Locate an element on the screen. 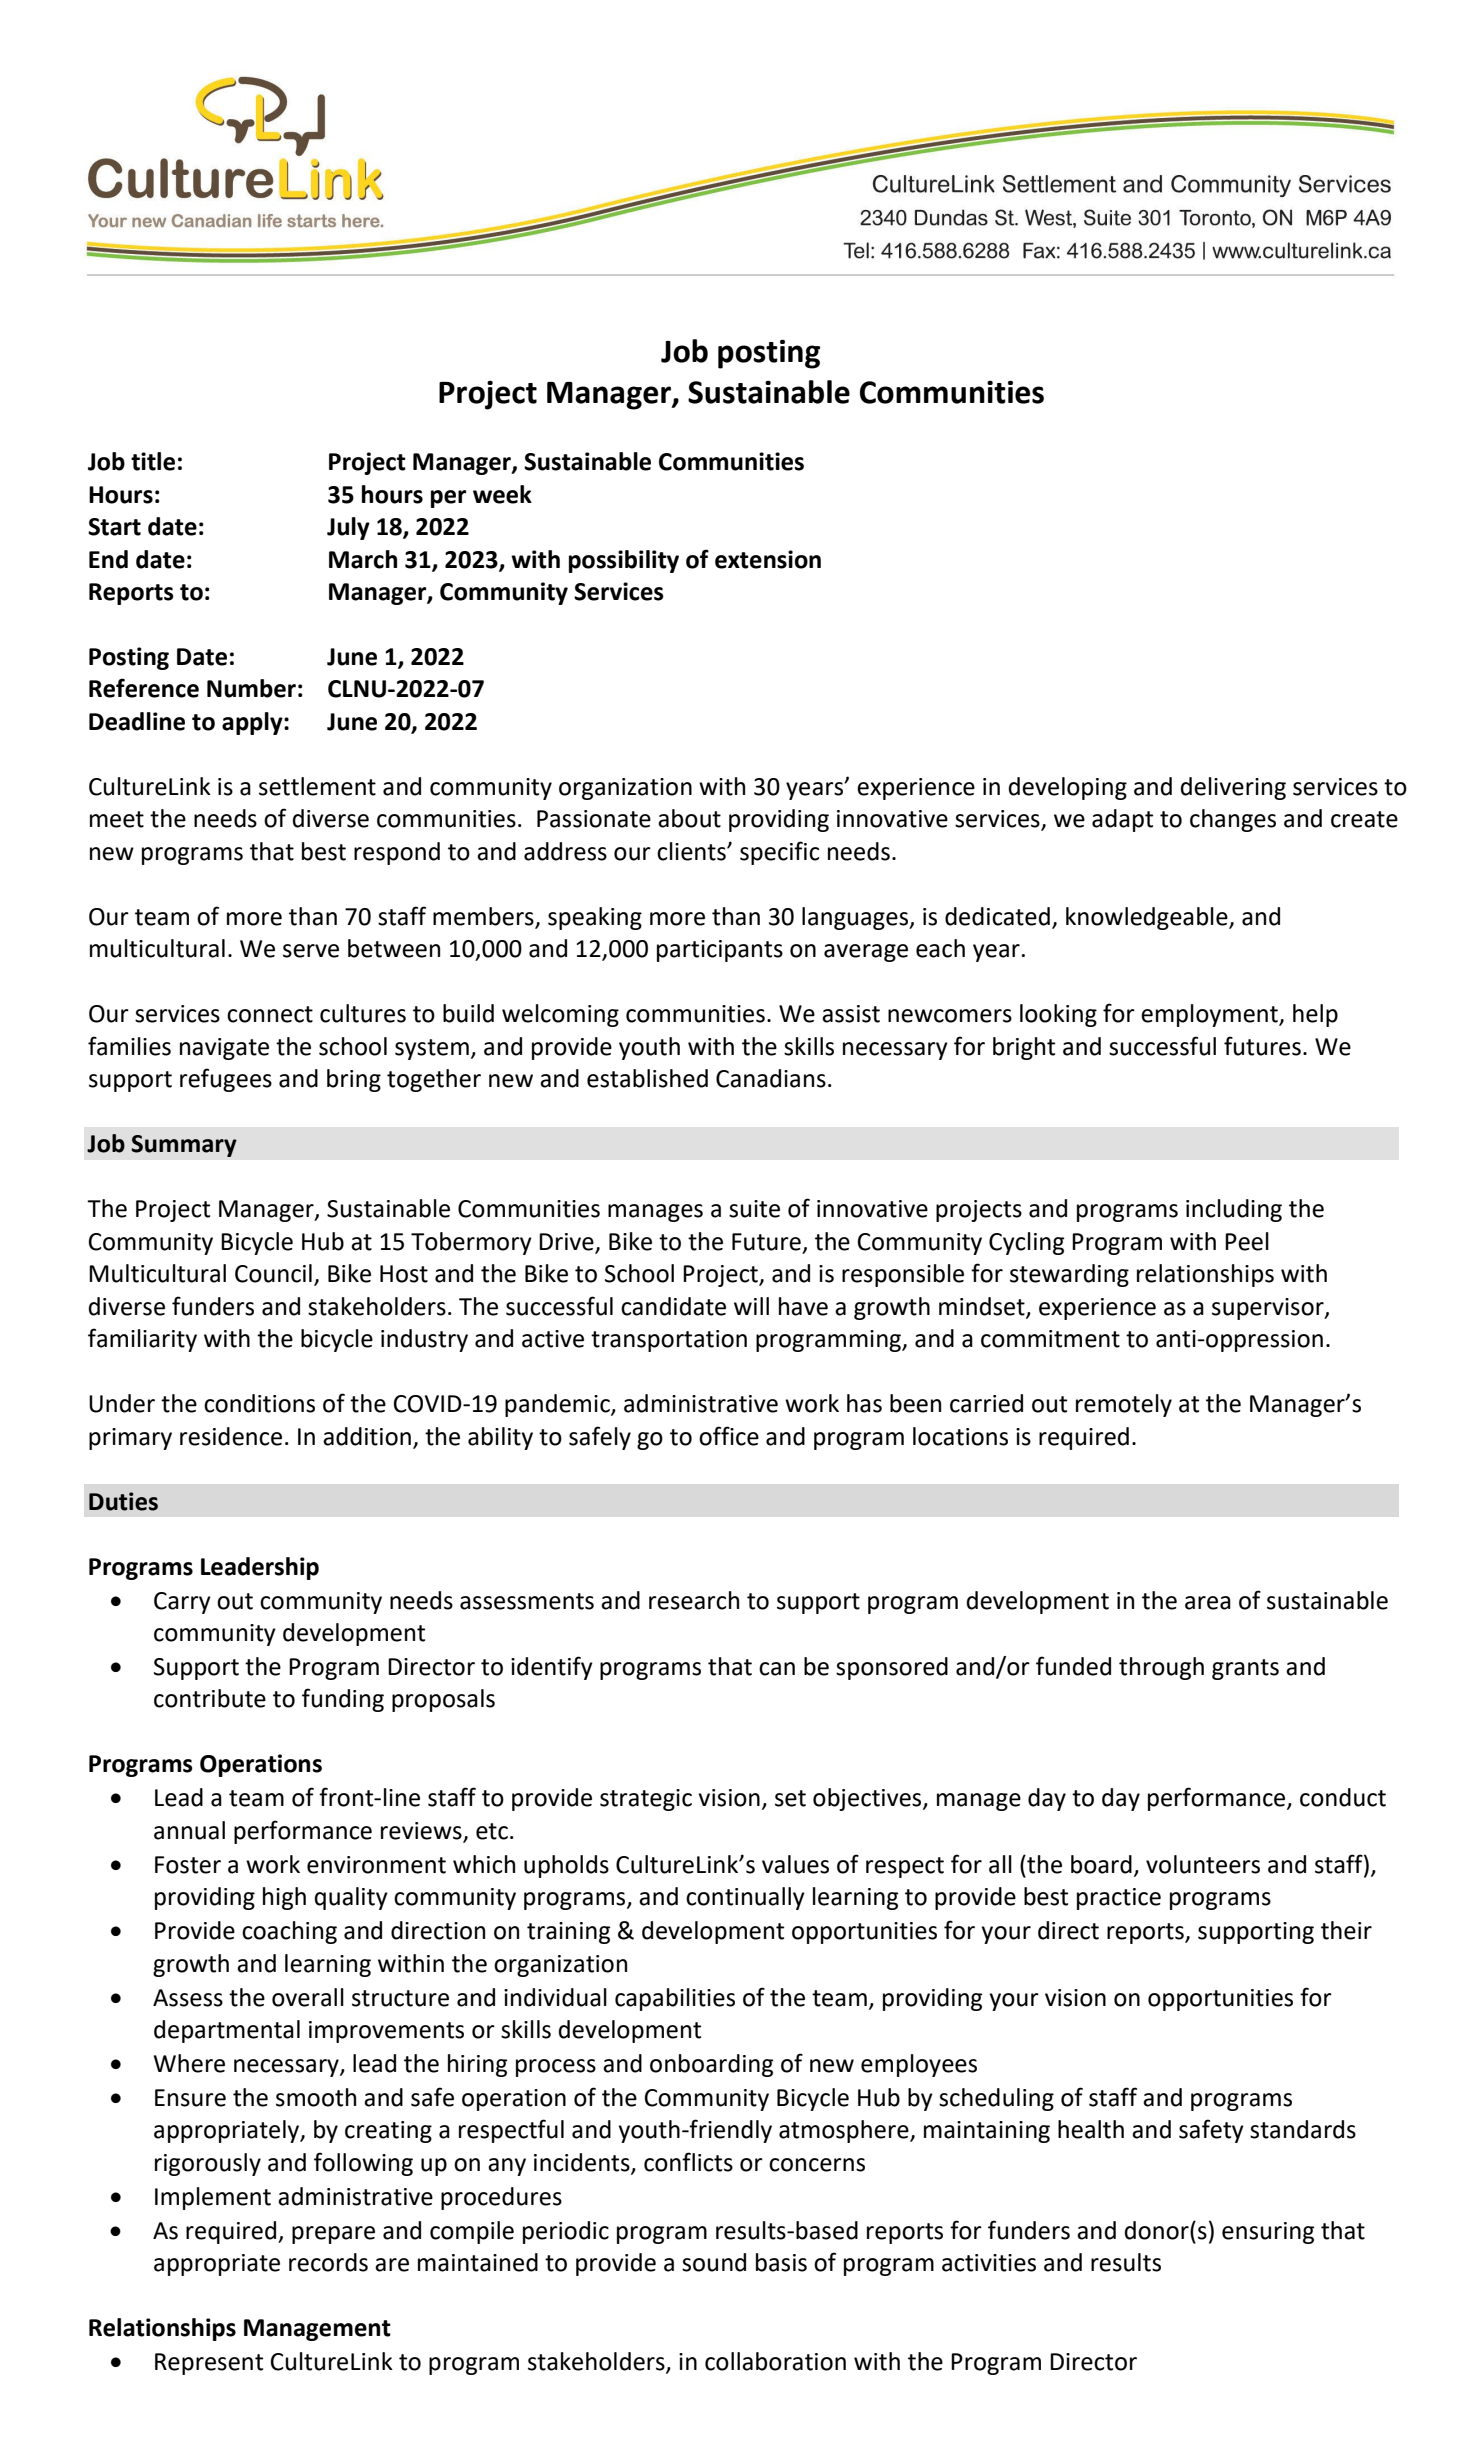  July is located at coordinates (348, 528).
